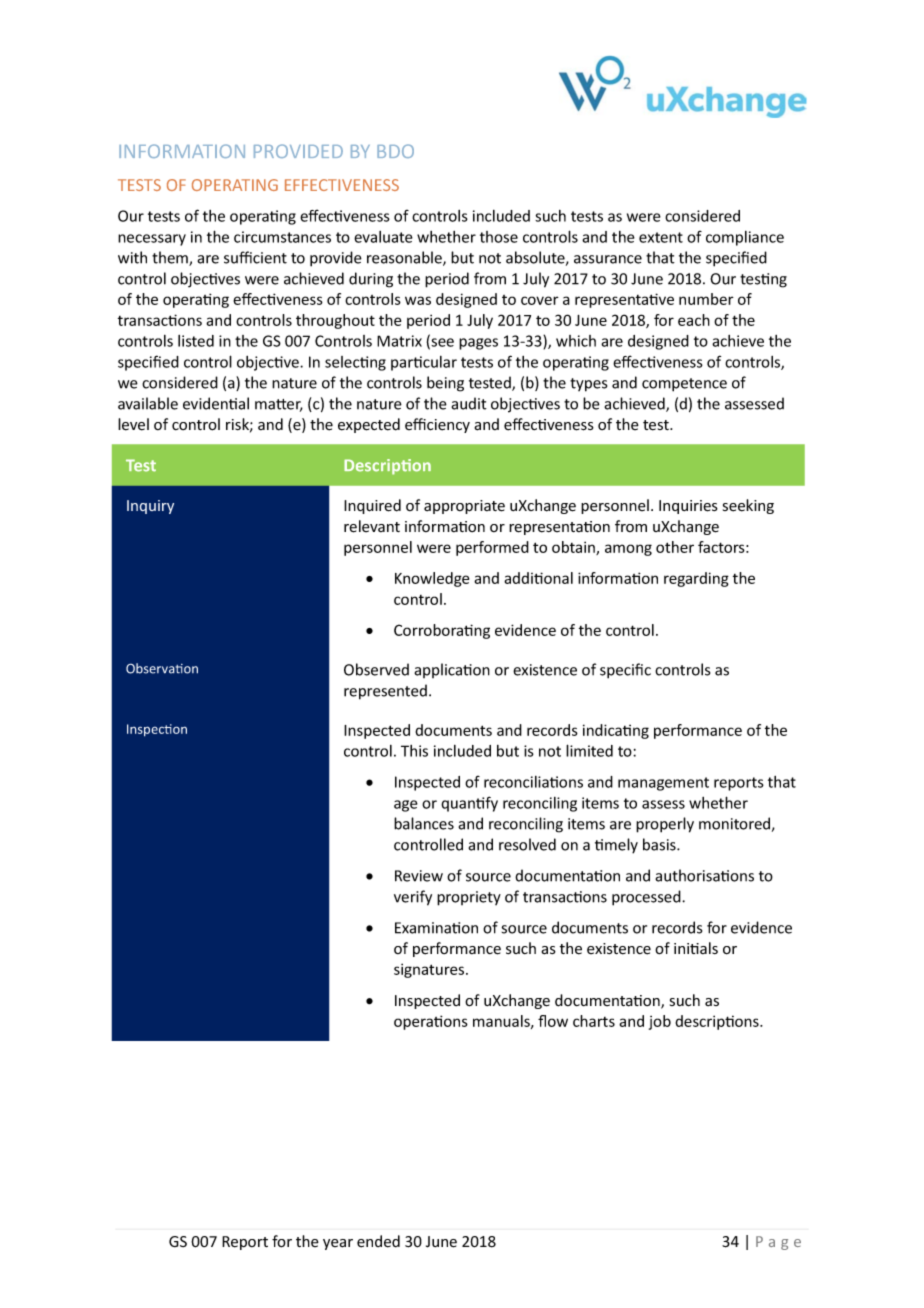 This screenshot has width=924, height=1308. What do you see at coordinates (661, 237) in the screenshot?
I see `extent` at bounding box center [661, 237].
